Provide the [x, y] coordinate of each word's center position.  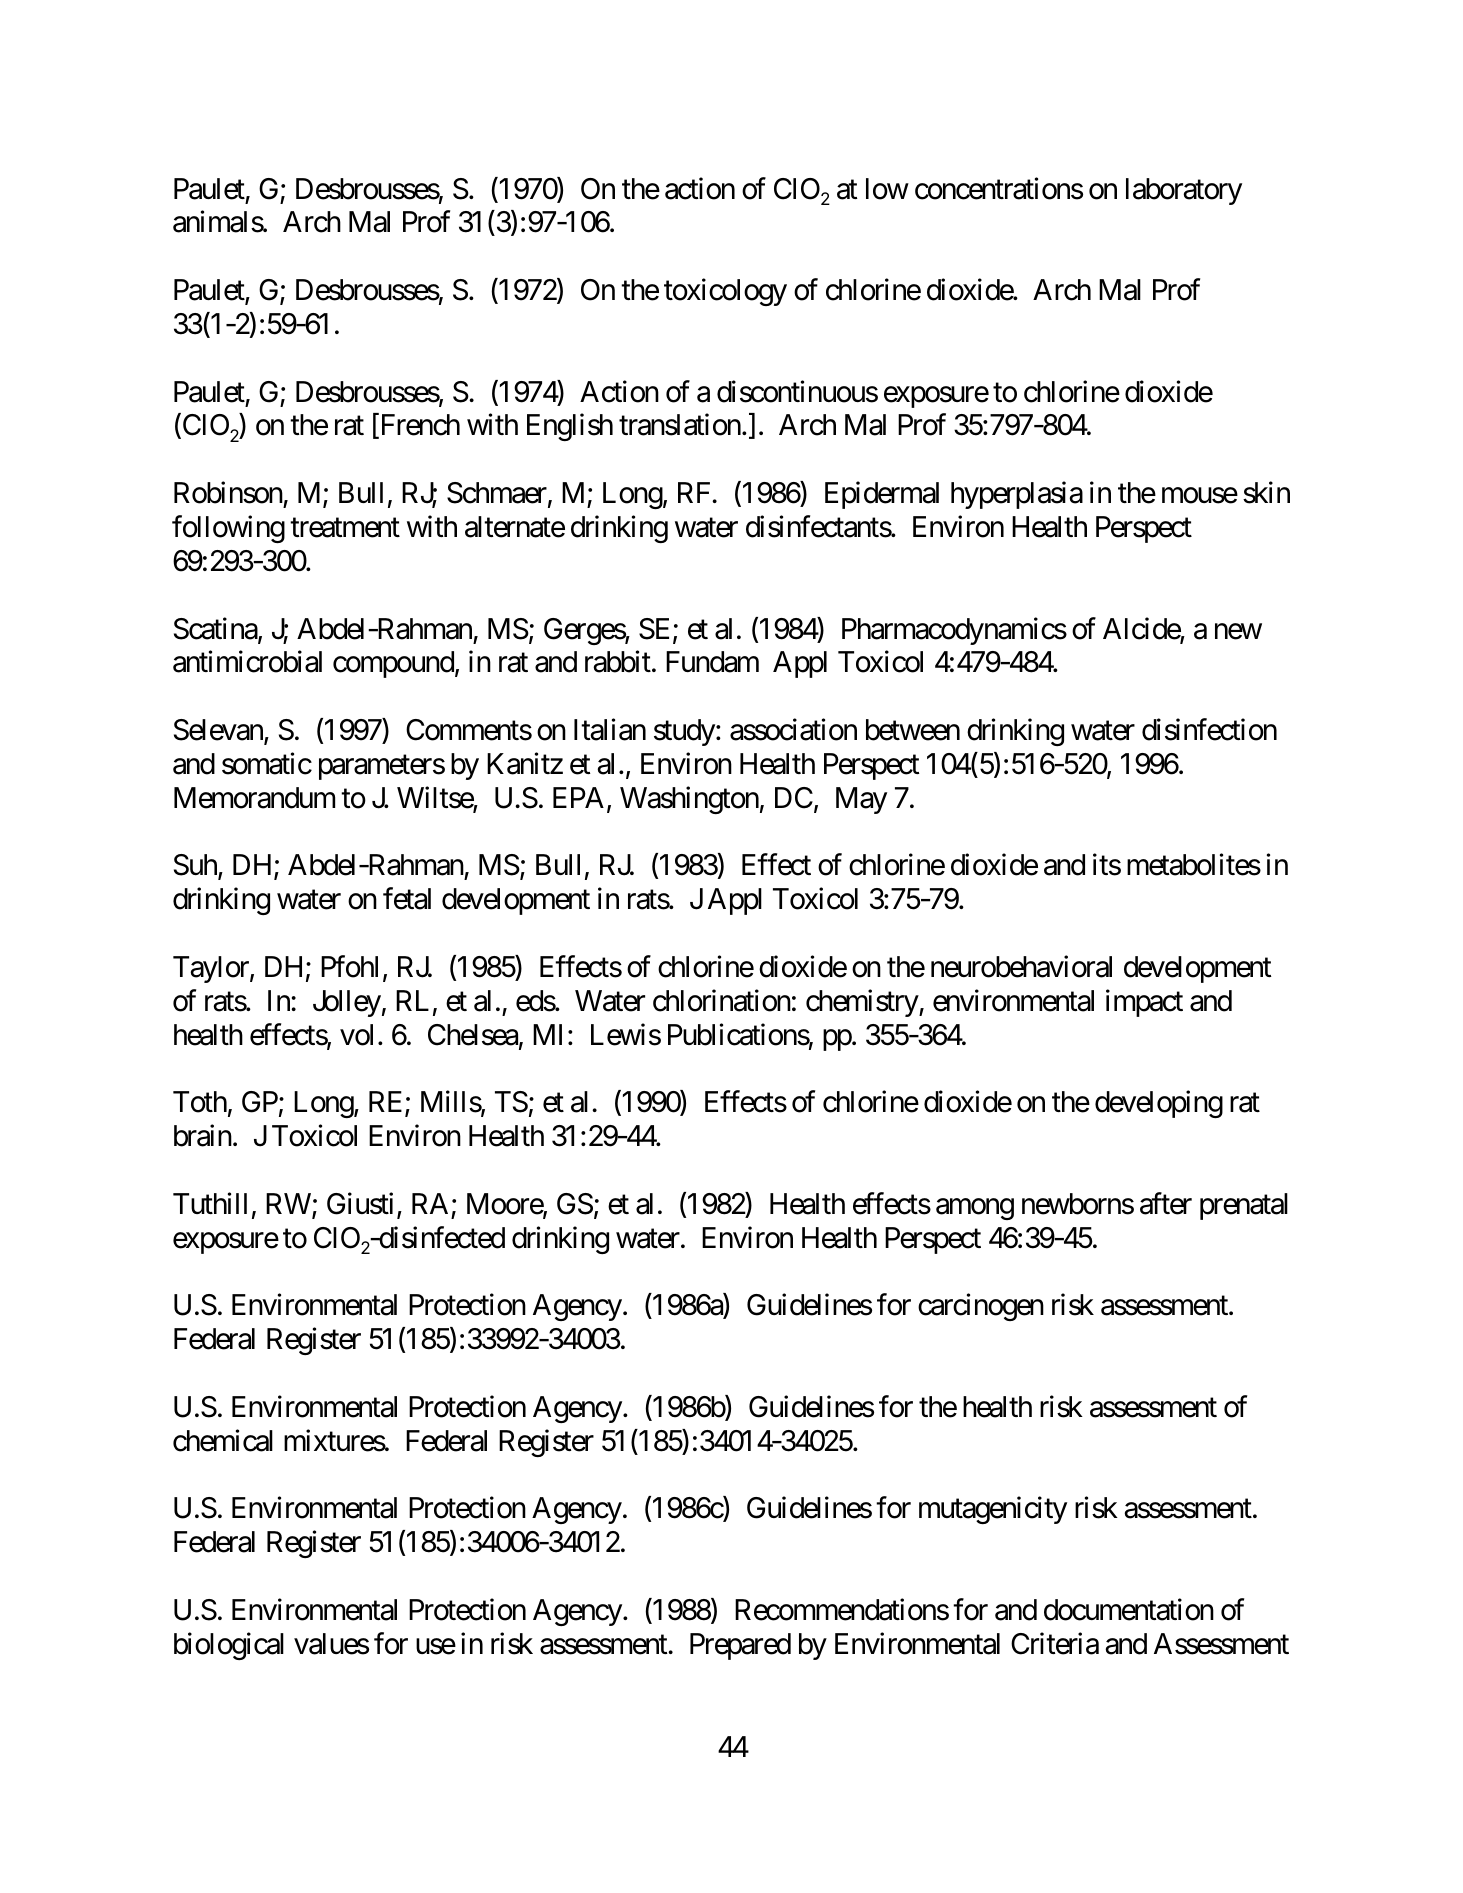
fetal [407, 899]
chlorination [722, 1000]
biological [229, 1646]
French [419, 426]
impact [1144, 1003]
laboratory [1184, 191]
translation [680, 425]
